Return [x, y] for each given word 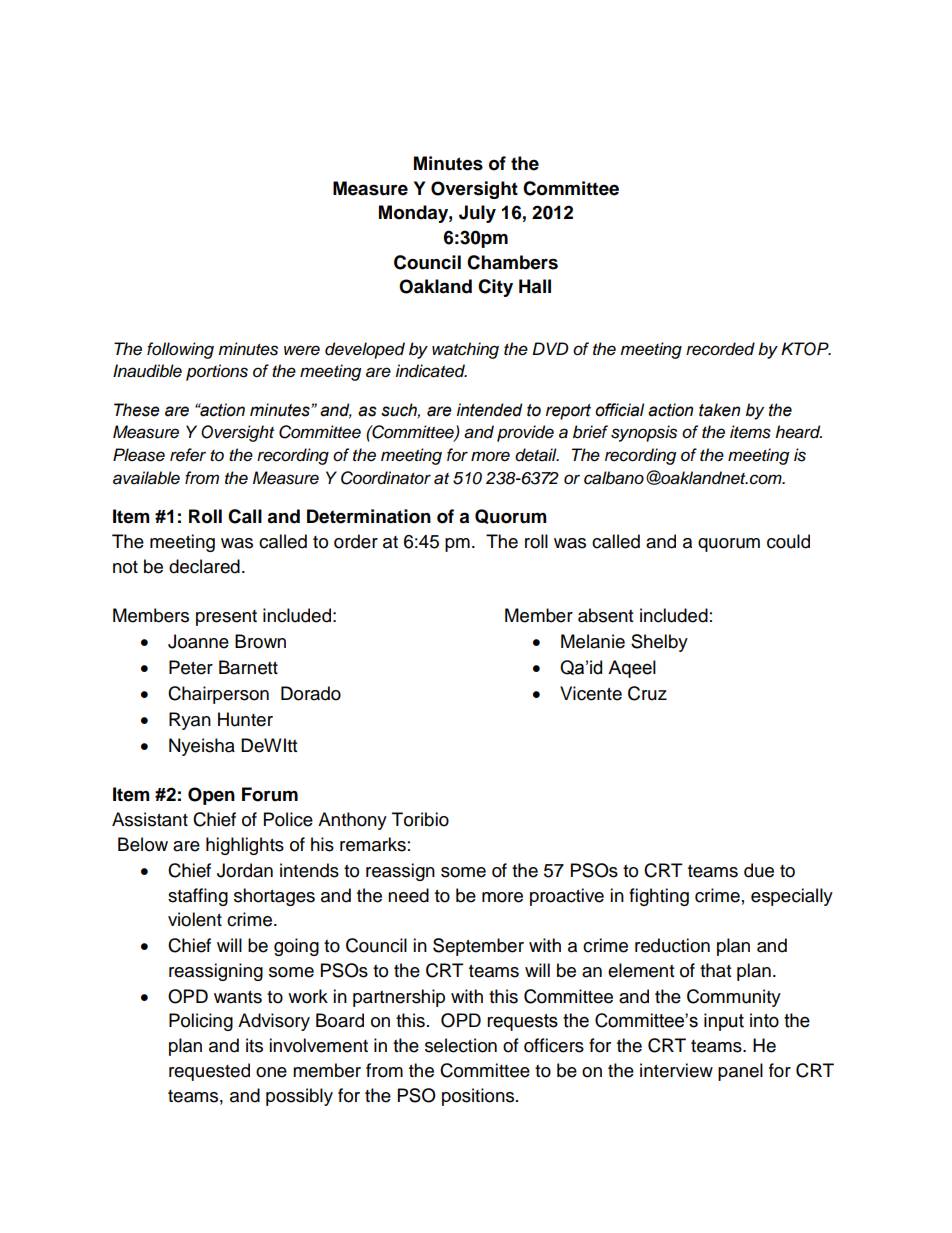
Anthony [352, 821]
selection [461, 1045]
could [788, 541]
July [477, 214]
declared [204, 566]
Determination [369, 516]
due [759, 870]
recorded [720, 349]
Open [211, 796]
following [180, 350]
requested [209, 1072]
